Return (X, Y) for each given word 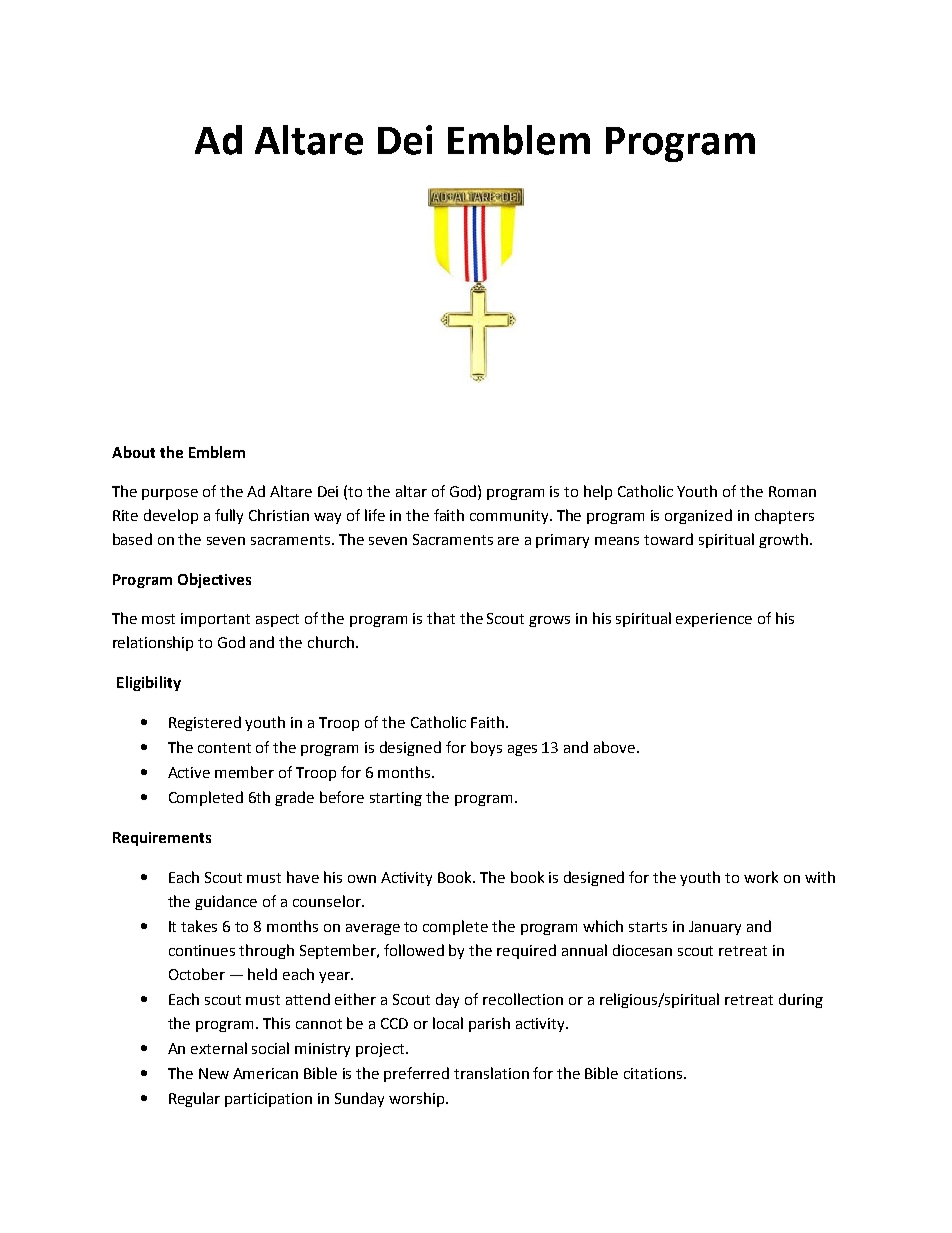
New (214, 1073)
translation (491, 1073)
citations (654, 1073)
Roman (792, 491)
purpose (170, 494)
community (510, 517)
